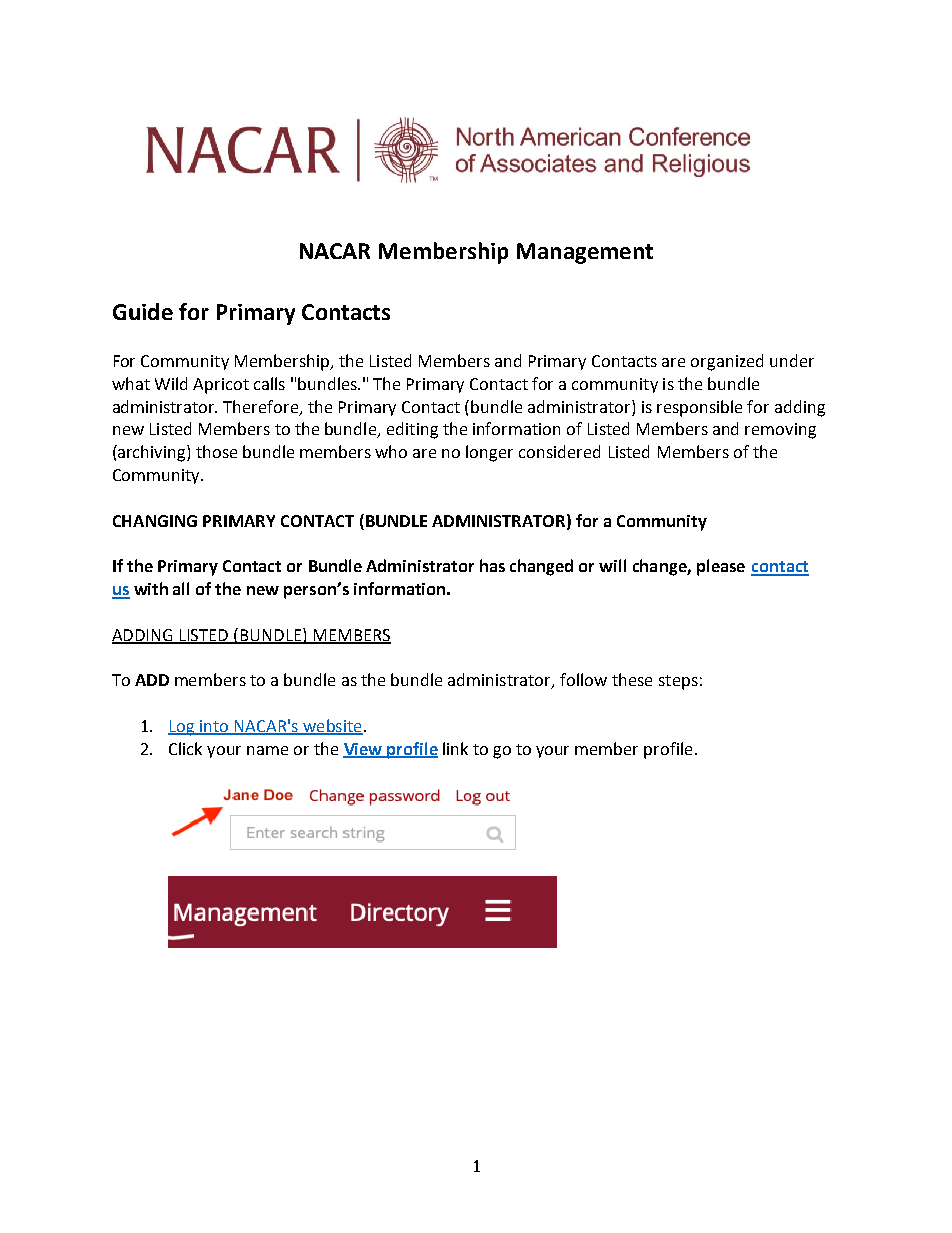  I want to click on Guide, so click(143, 311).
